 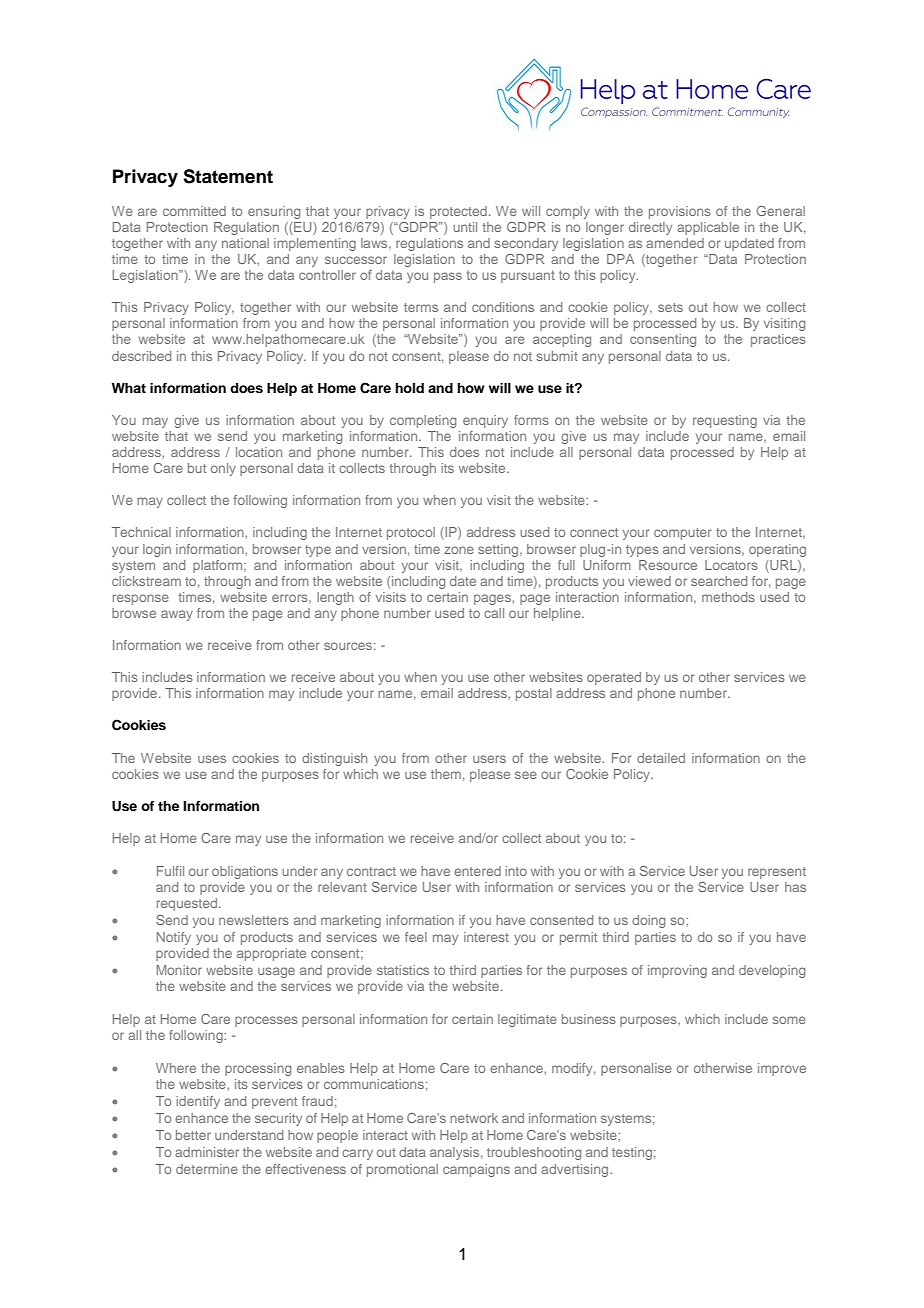 What do you see at coordinates (534, 694) in the image?
I see `postal` at bounding box center [534, 694].
